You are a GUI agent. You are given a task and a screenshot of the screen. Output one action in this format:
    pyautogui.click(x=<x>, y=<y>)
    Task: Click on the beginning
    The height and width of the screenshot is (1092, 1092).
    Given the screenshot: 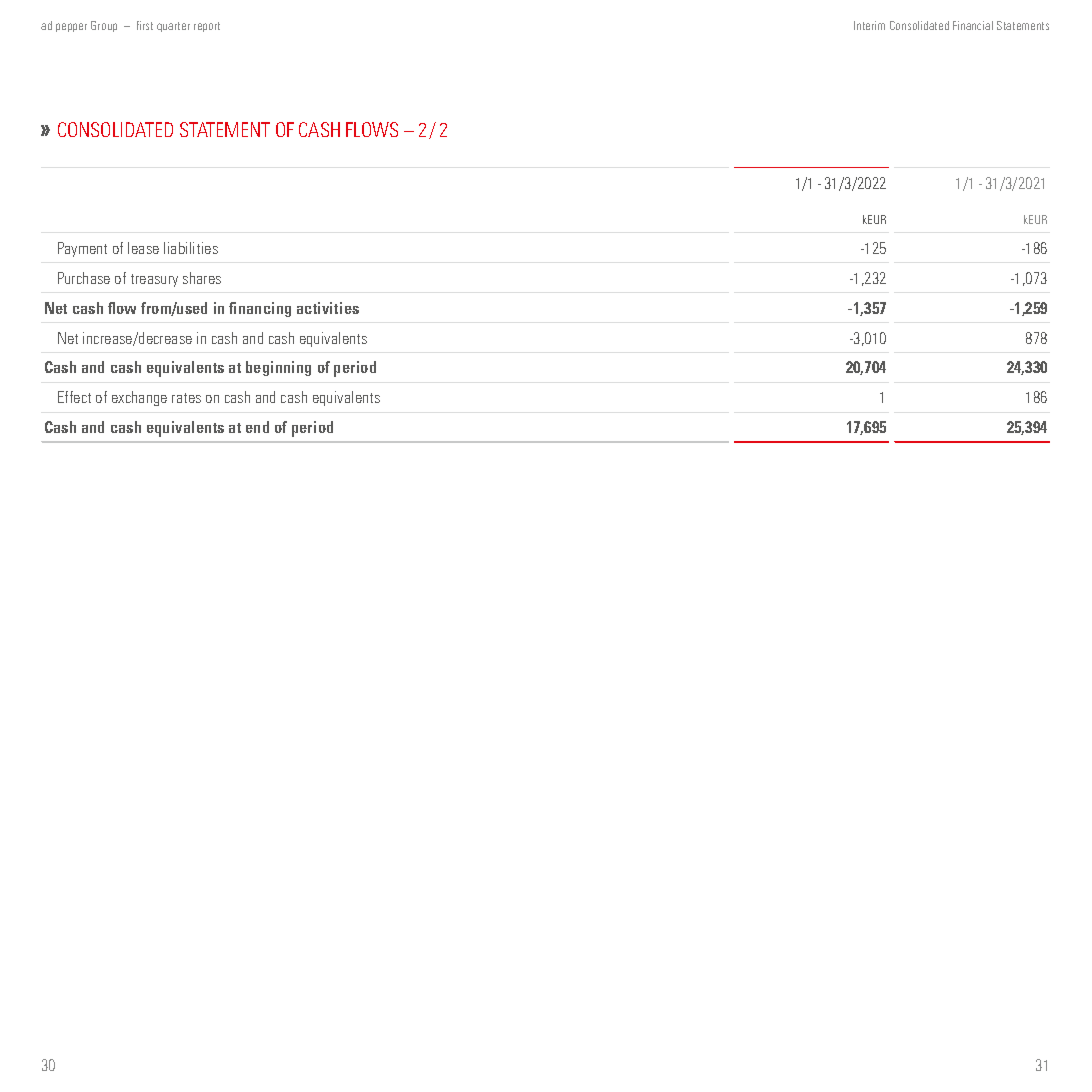 What is the action you would take?
    pyautogui.click(x=278, y=368)
